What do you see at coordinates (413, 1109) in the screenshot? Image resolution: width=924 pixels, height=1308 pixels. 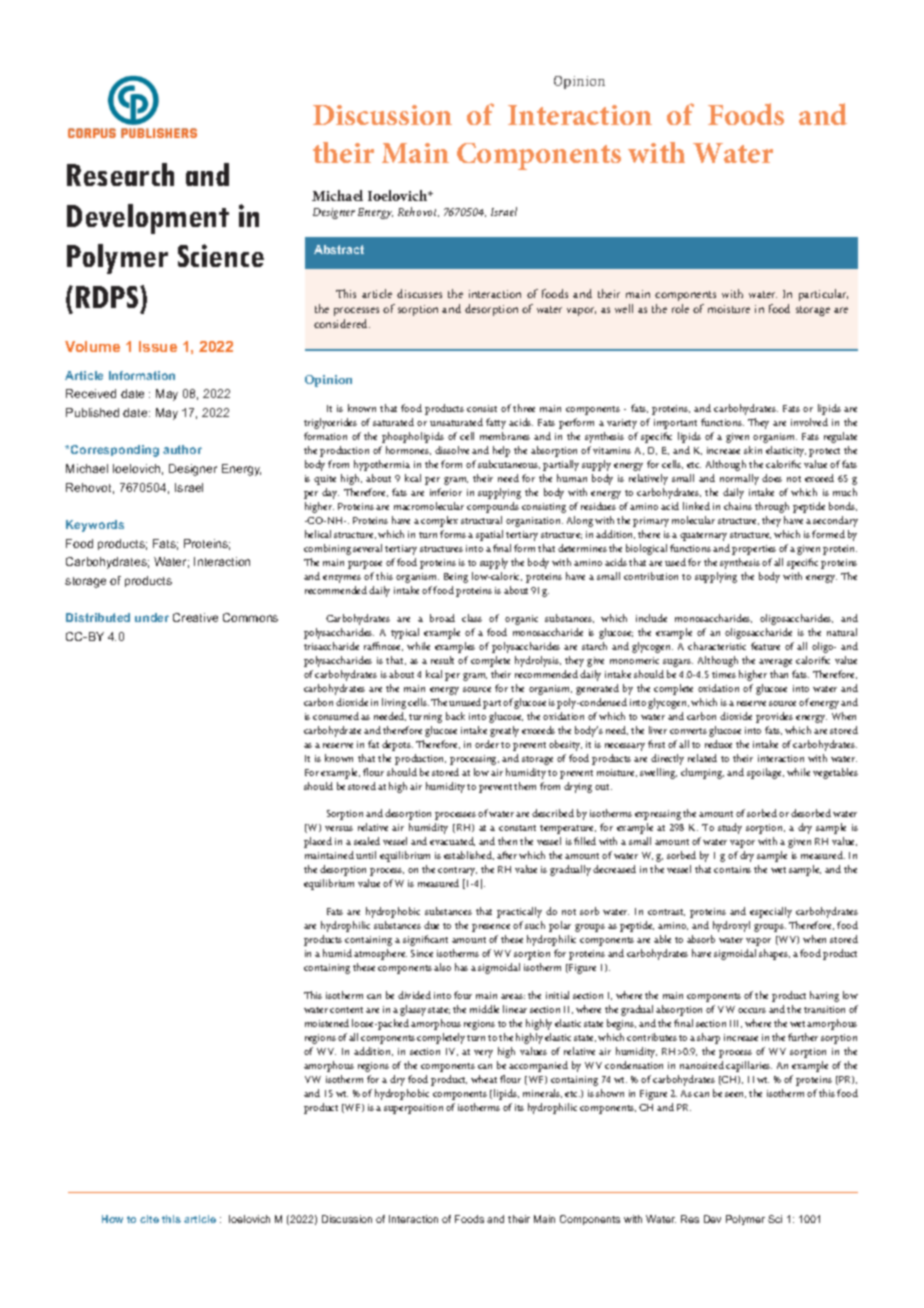 I see `superposition` at bounding box center [413, 1109].
